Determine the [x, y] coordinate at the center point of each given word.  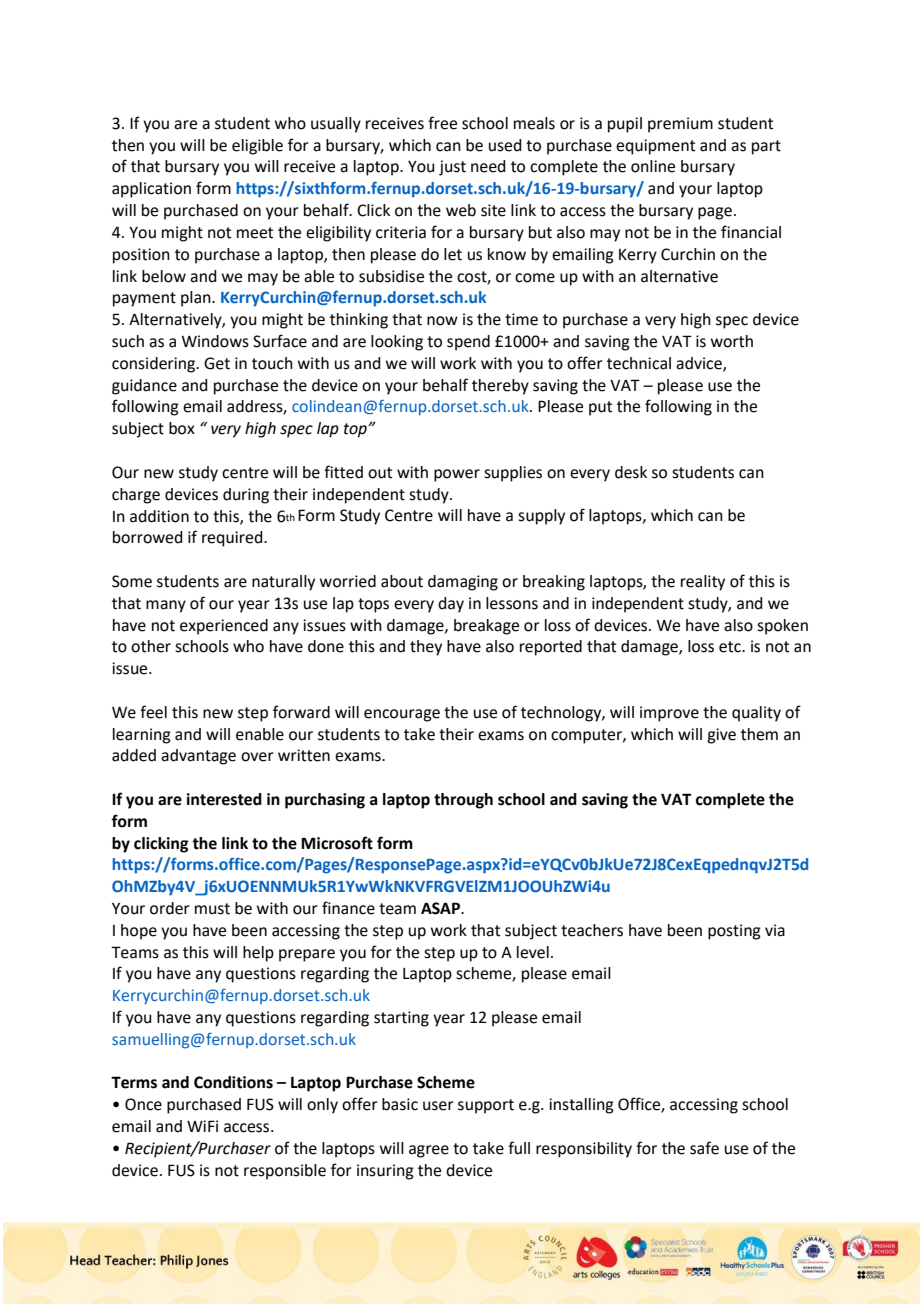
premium [680, 125]
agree [429, 1151]
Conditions [233, 1082]
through [463, 801]
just [452, 168]
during [246, 496]
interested [224, 799]
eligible [257, 147]
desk [631, 472]
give [721, 736]
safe [704, 1148]
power [457, 475]
